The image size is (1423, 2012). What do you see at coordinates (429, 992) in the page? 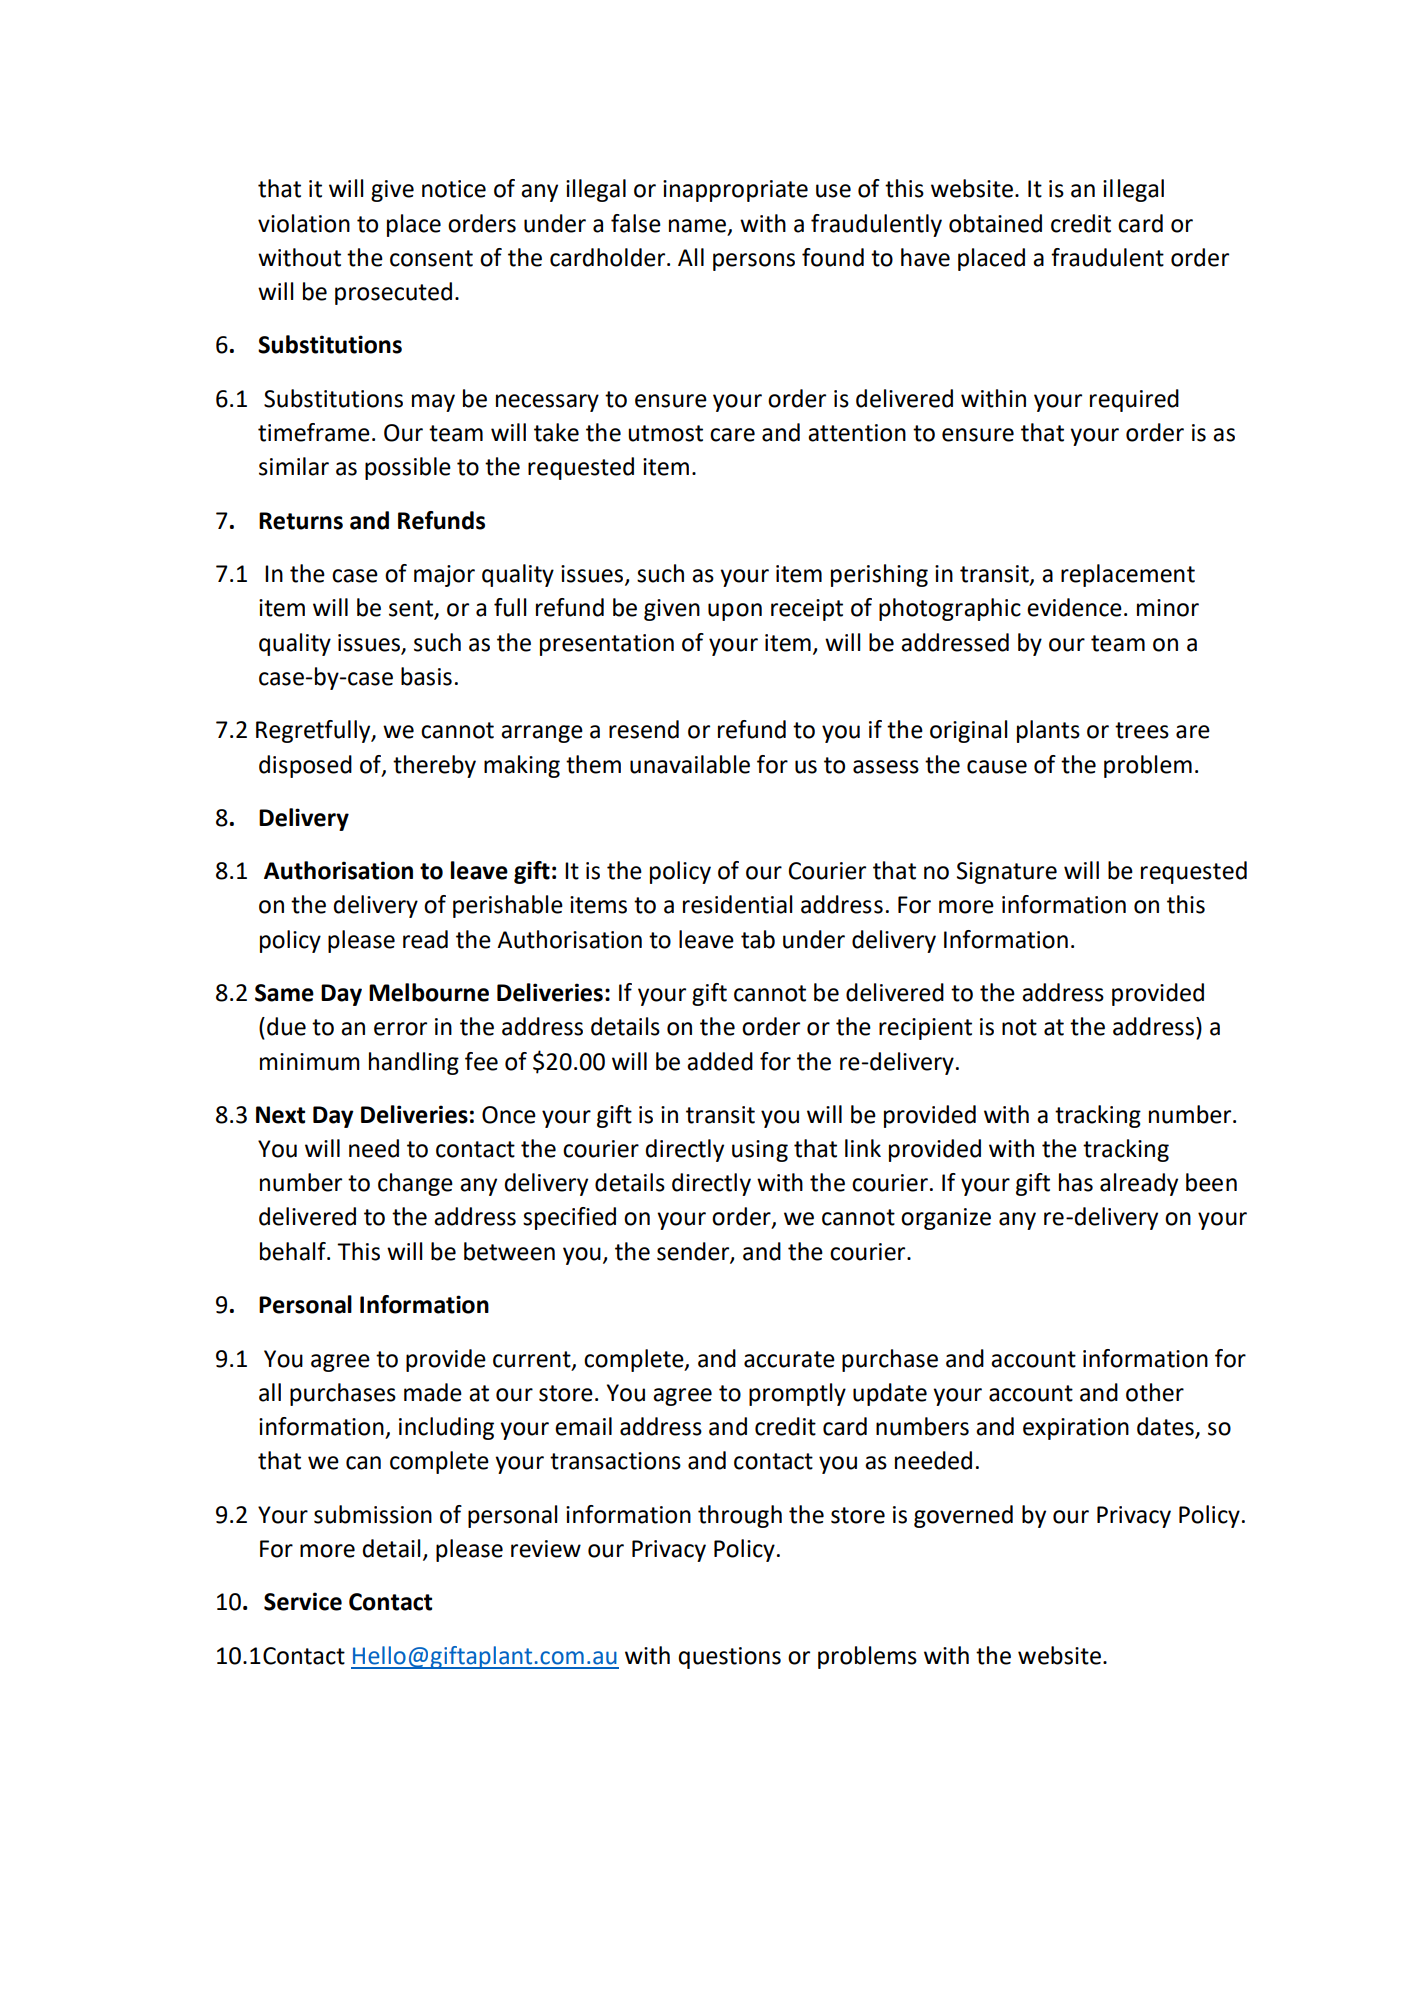
I see `Melbourne` at bounding box center [429, 992].
